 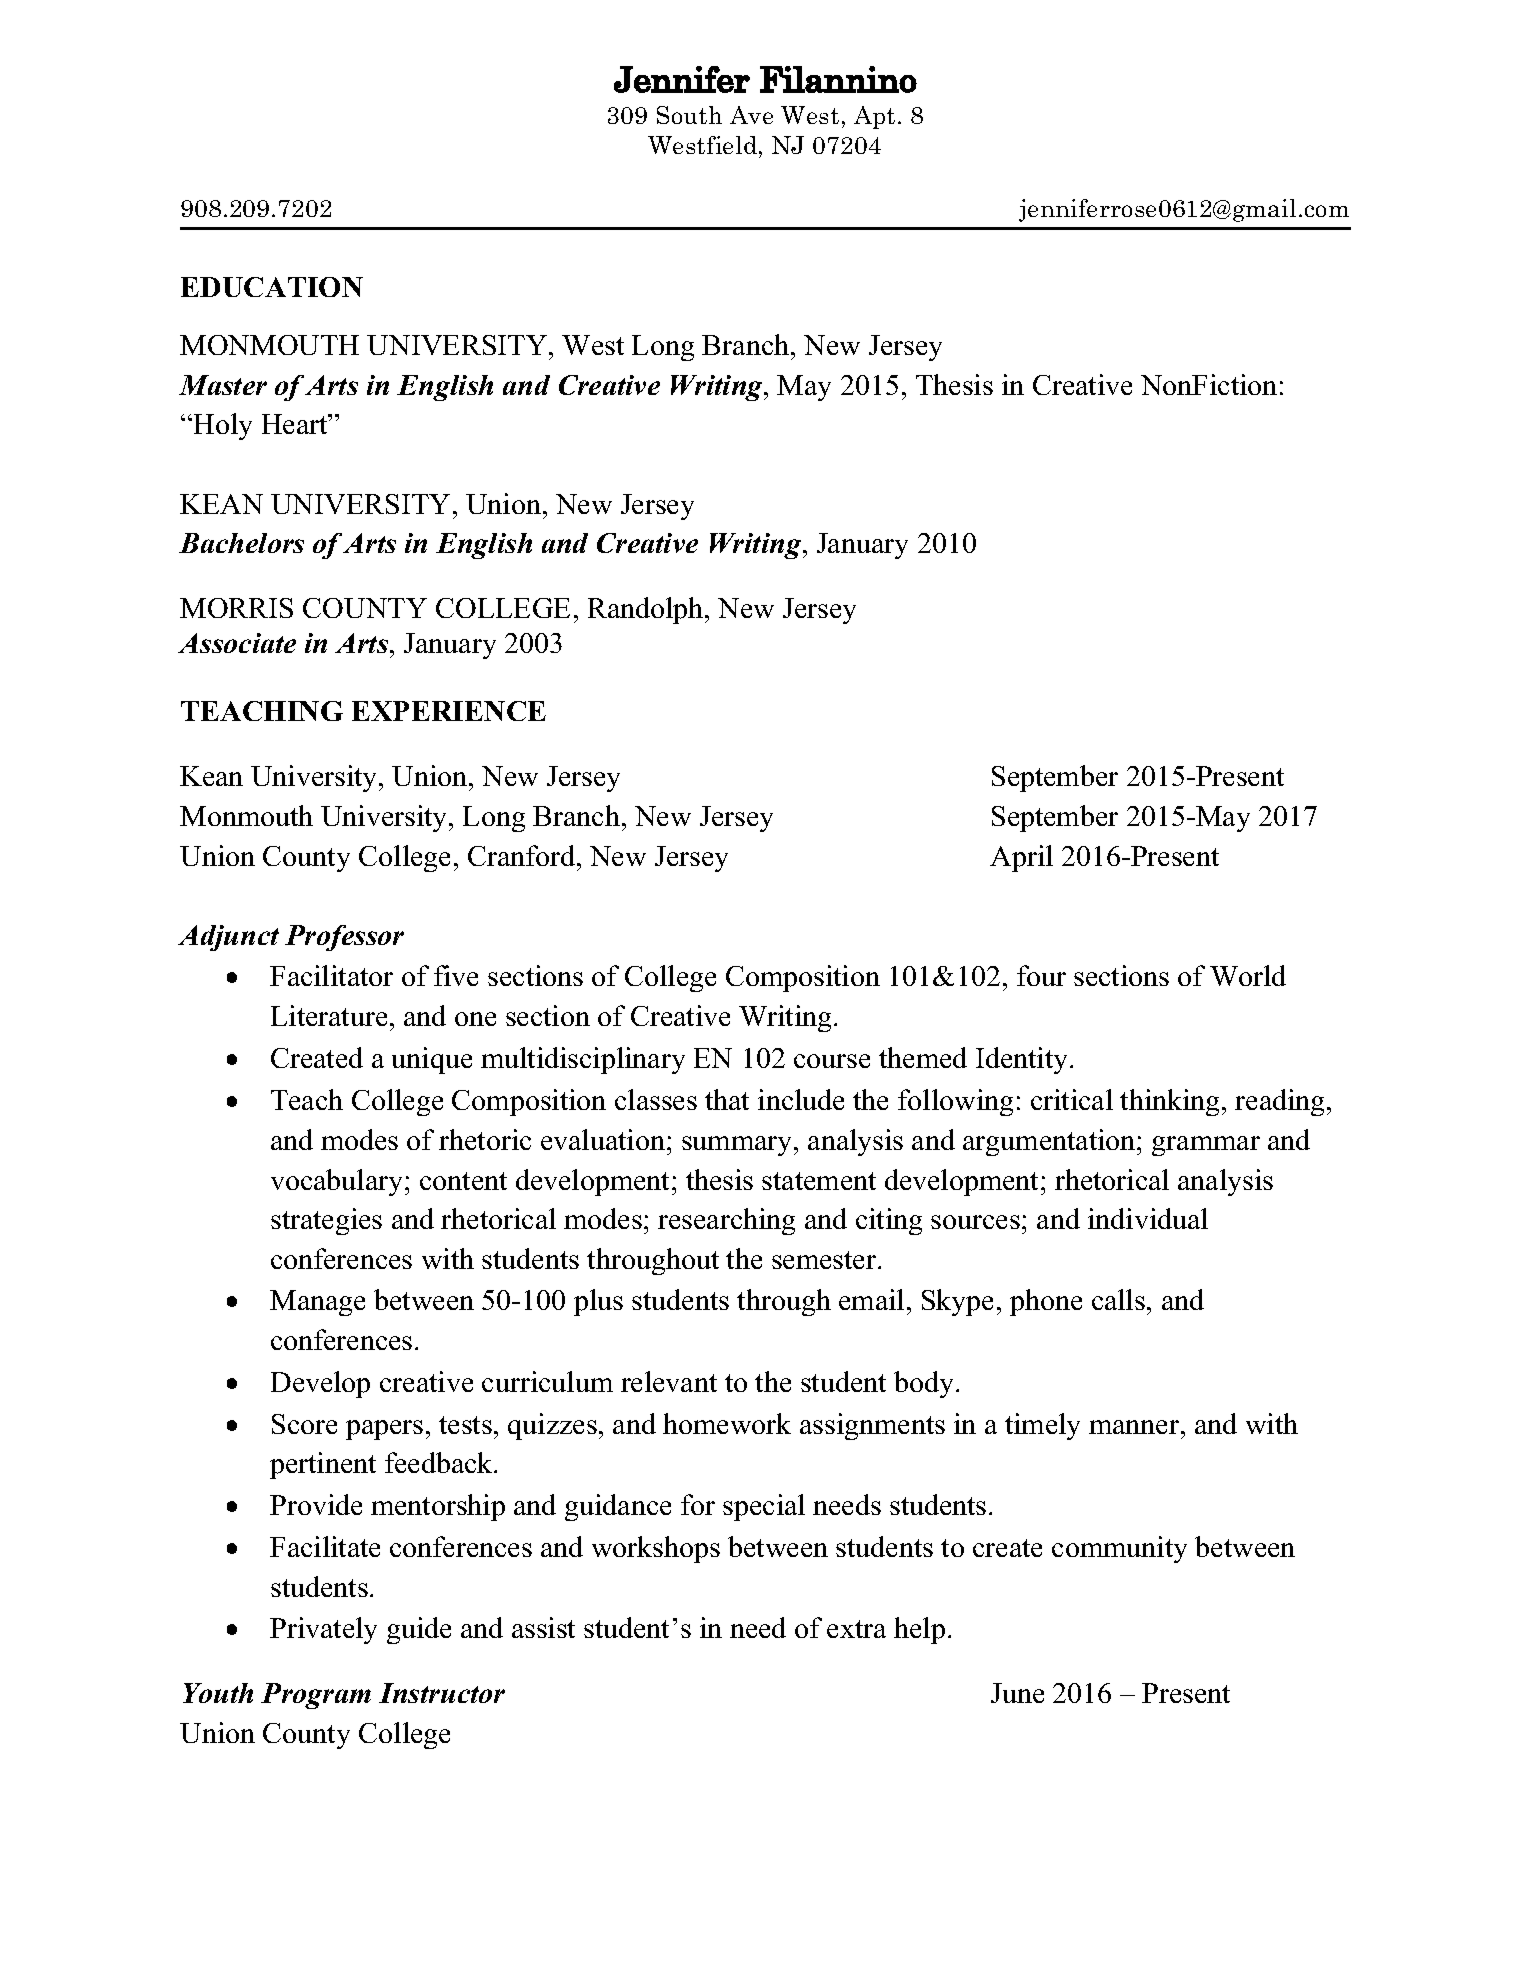 What do you see at coordinates (856, 1629) in the document?
I see `extra` at bounding box center [856, 1629].
